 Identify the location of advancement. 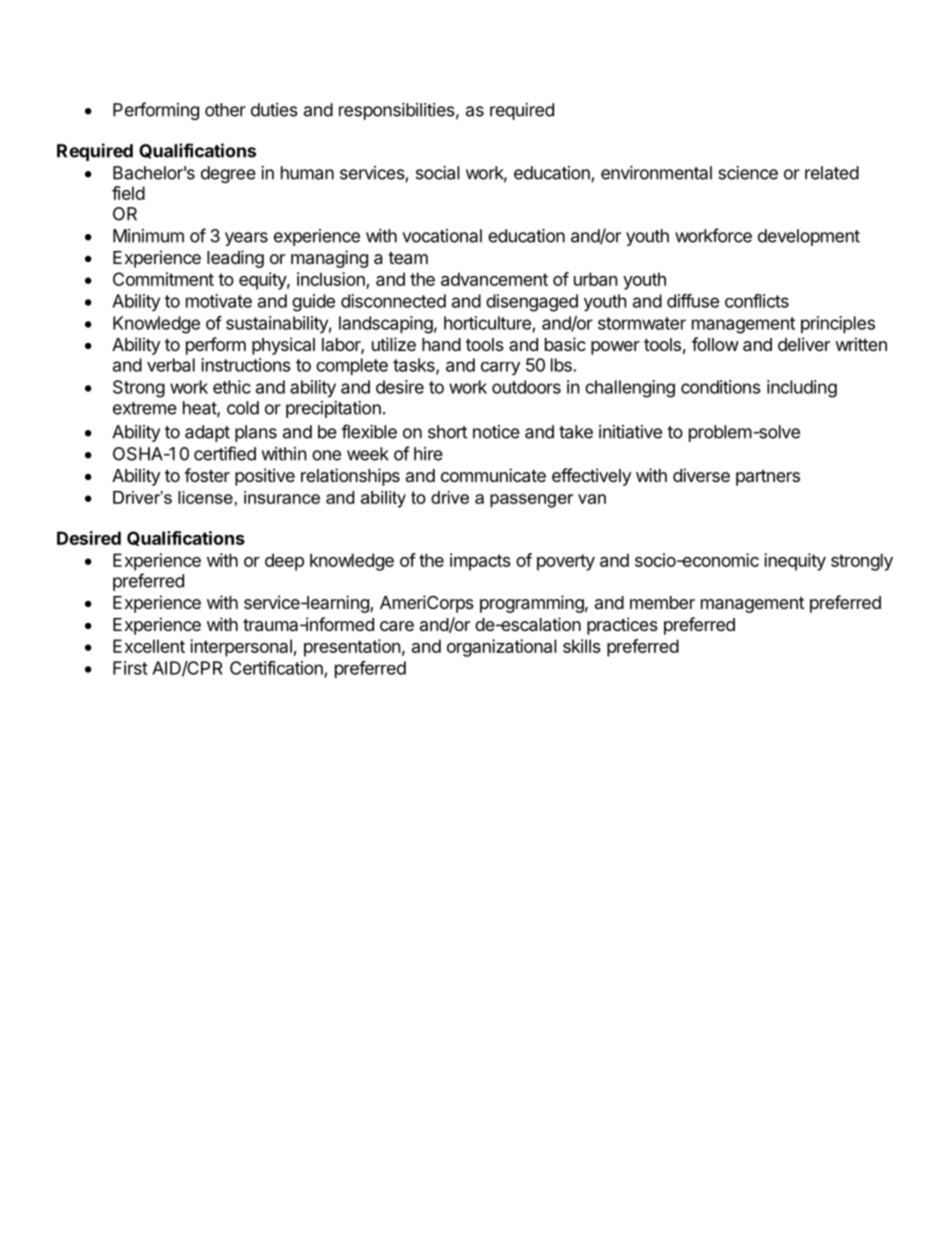
(494, 279).
